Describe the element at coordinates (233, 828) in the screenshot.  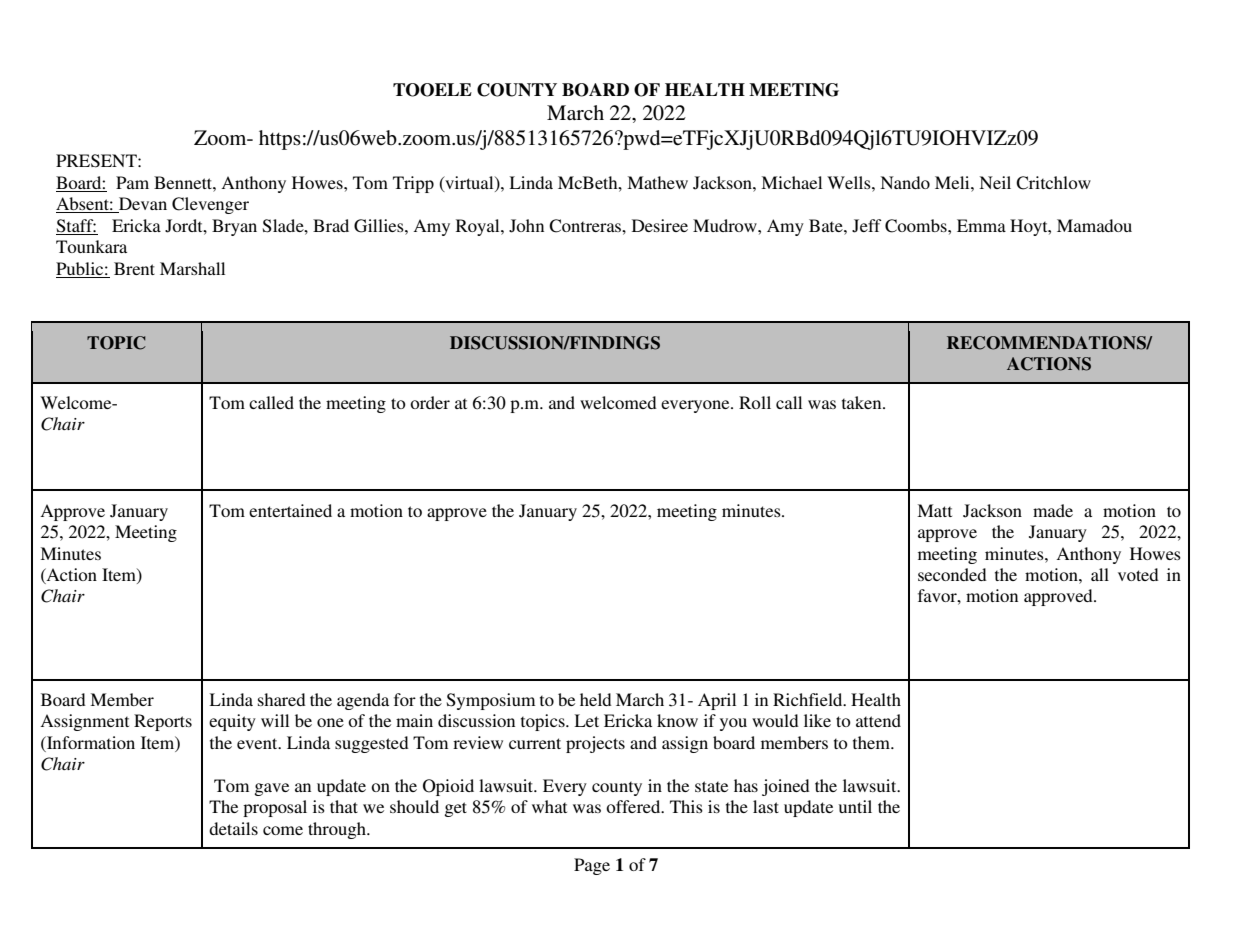
I see `details` at that location.
